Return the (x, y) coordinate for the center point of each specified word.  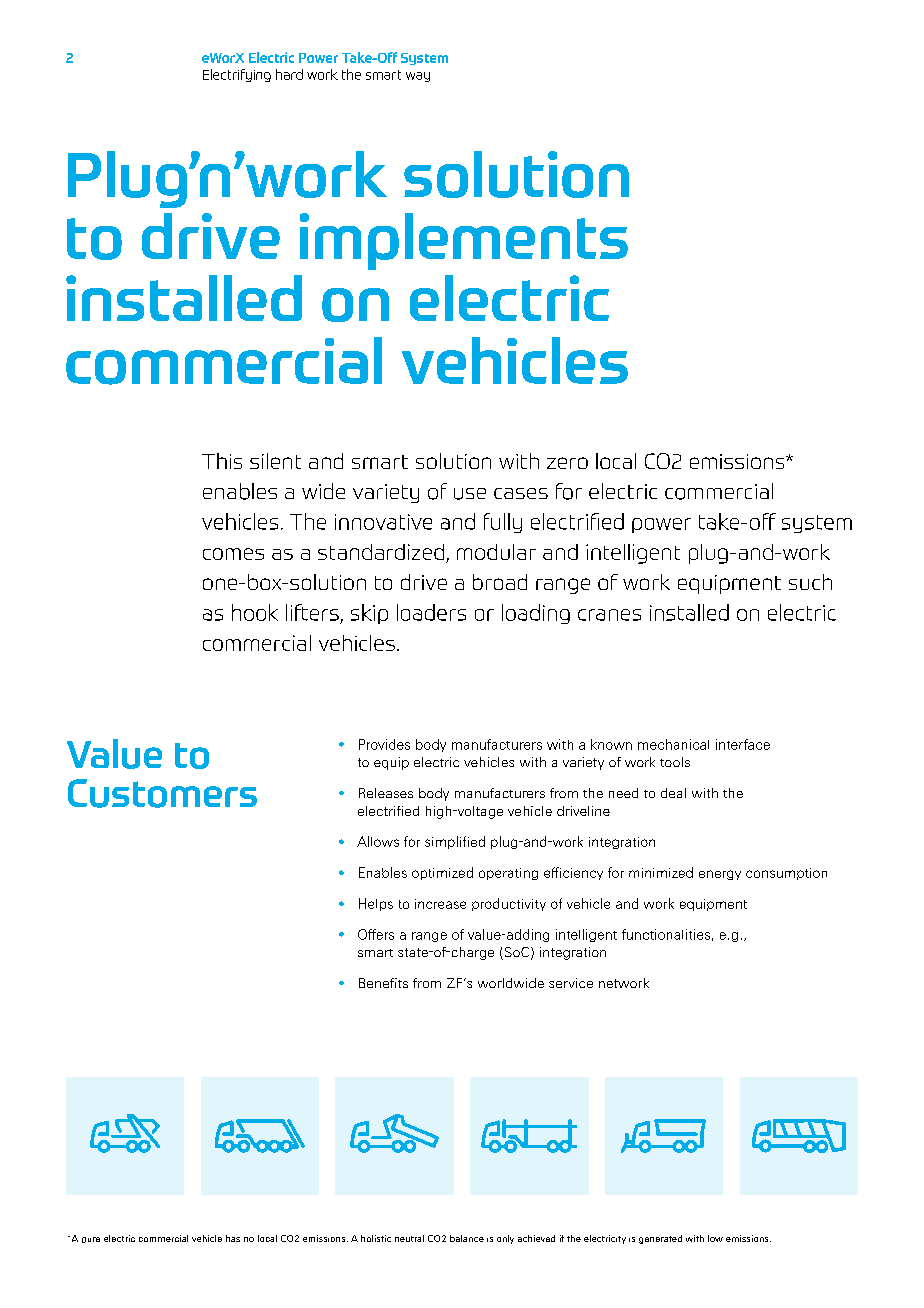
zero (567, 463)
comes (233, 554)
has (233, 1238)
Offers (376, 934)
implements (464, 241)
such (810, 582)
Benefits (383, 983)
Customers (162, 793)
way (418, 77)
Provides (384, 744)
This (222, 461)
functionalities (666, 934)
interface (743, 744)
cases (521, 493)
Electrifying (237, 75)
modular (496, 552)
